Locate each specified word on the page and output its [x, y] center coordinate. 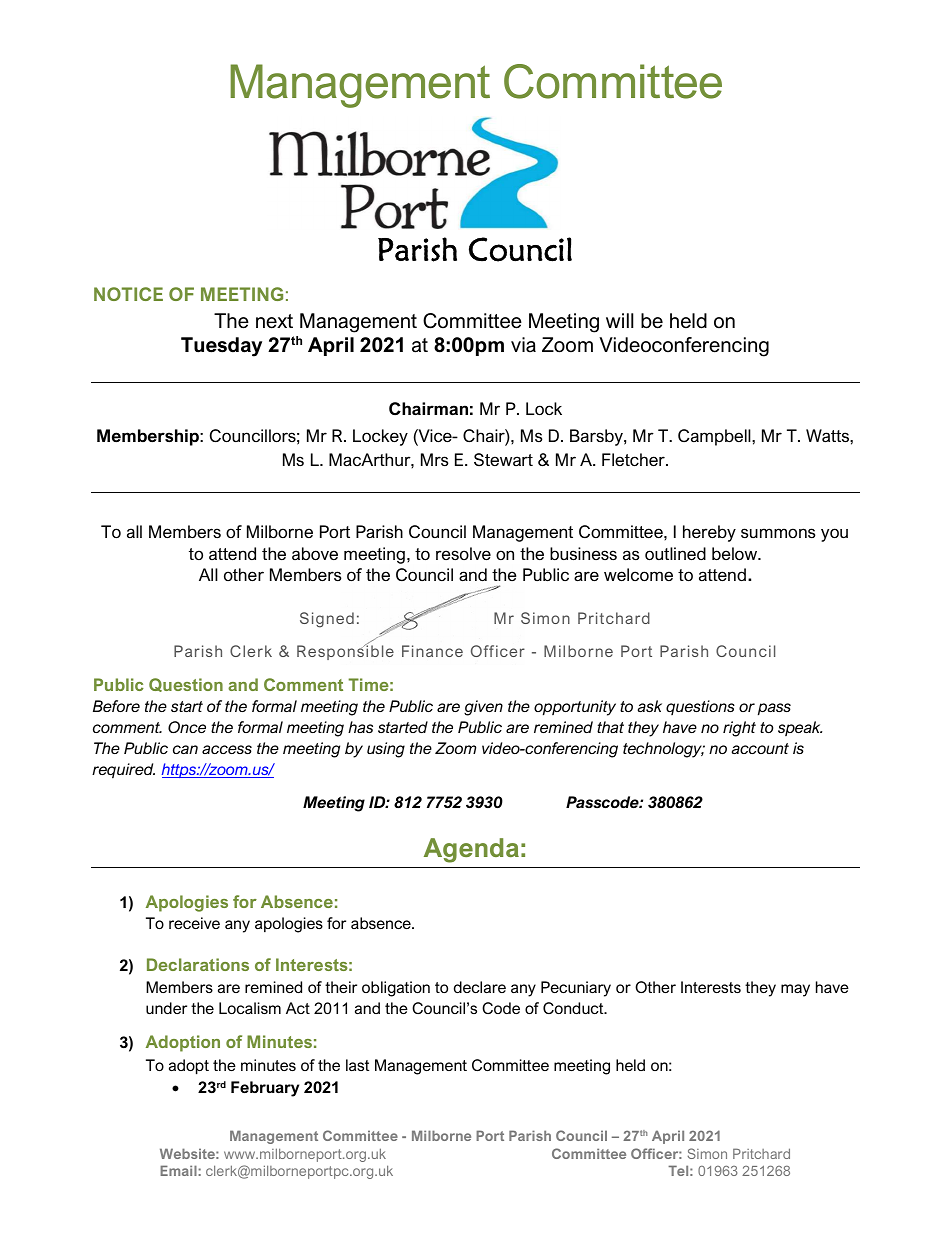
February [265, 1089]
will [619, 320]
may [795, 990]
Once [187, 727]
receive [194, 923]
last [357, 1065]
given [483, 708]
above [315, 553]
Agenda [471, 850]
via [523, 345]
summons [778, 533]
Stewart [503, 459]
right [739, 729]
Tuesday [221, 347]
